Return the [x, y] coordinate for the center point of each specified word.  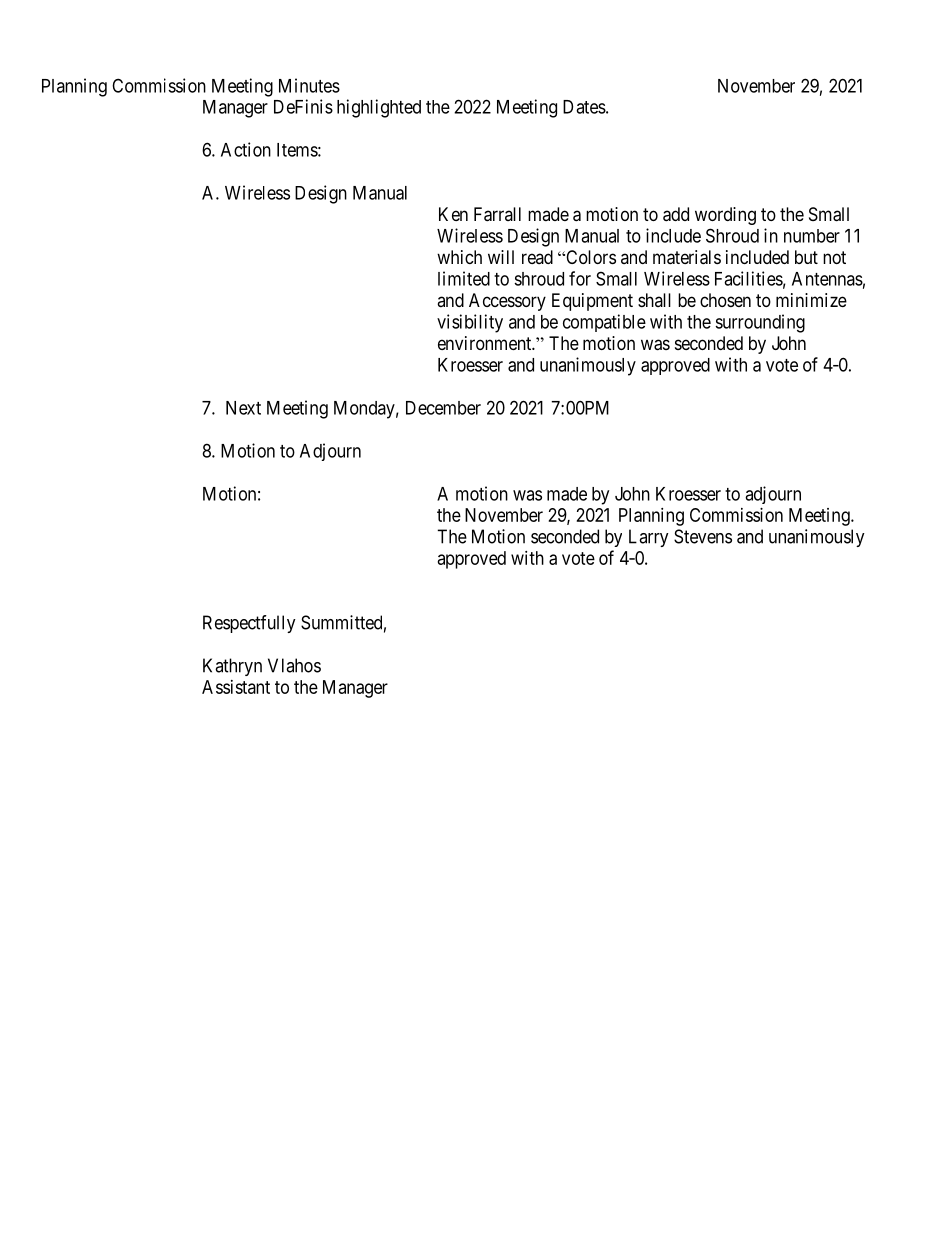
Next [243, 408]
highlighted [379, 108]
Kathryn [232, 667]
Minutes [309, 85]
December [443, 408]
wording [725, 216]
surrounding [760, 323]
